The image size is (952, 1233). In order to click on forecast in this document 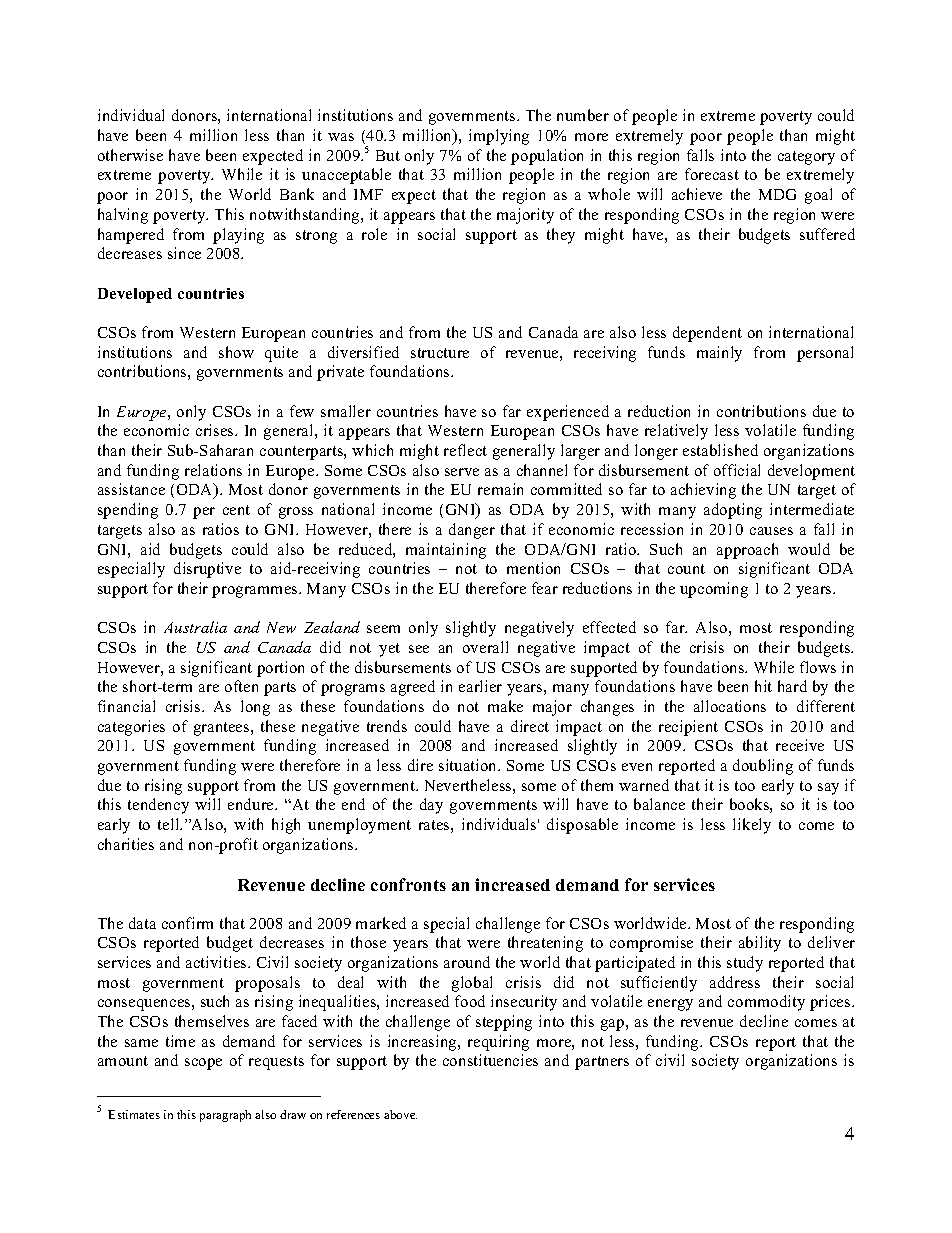, I will do `click(712, 174)`.
